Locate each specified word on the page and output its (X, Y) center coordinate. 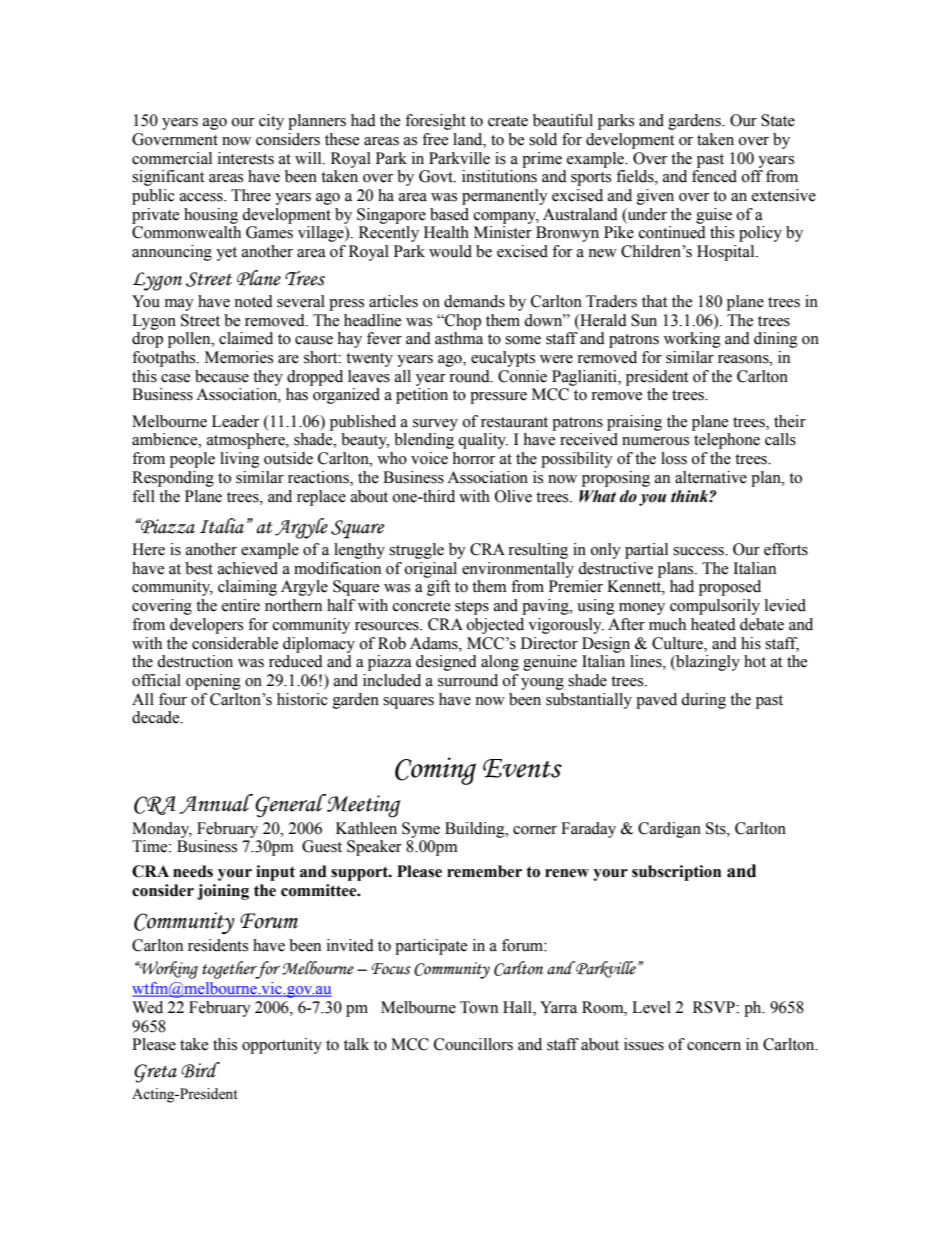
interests (246, 158)
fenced (714, 176)
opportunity (282, 1046)
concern (714, 1046)
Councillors (473, 1044)
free (435, 139)
